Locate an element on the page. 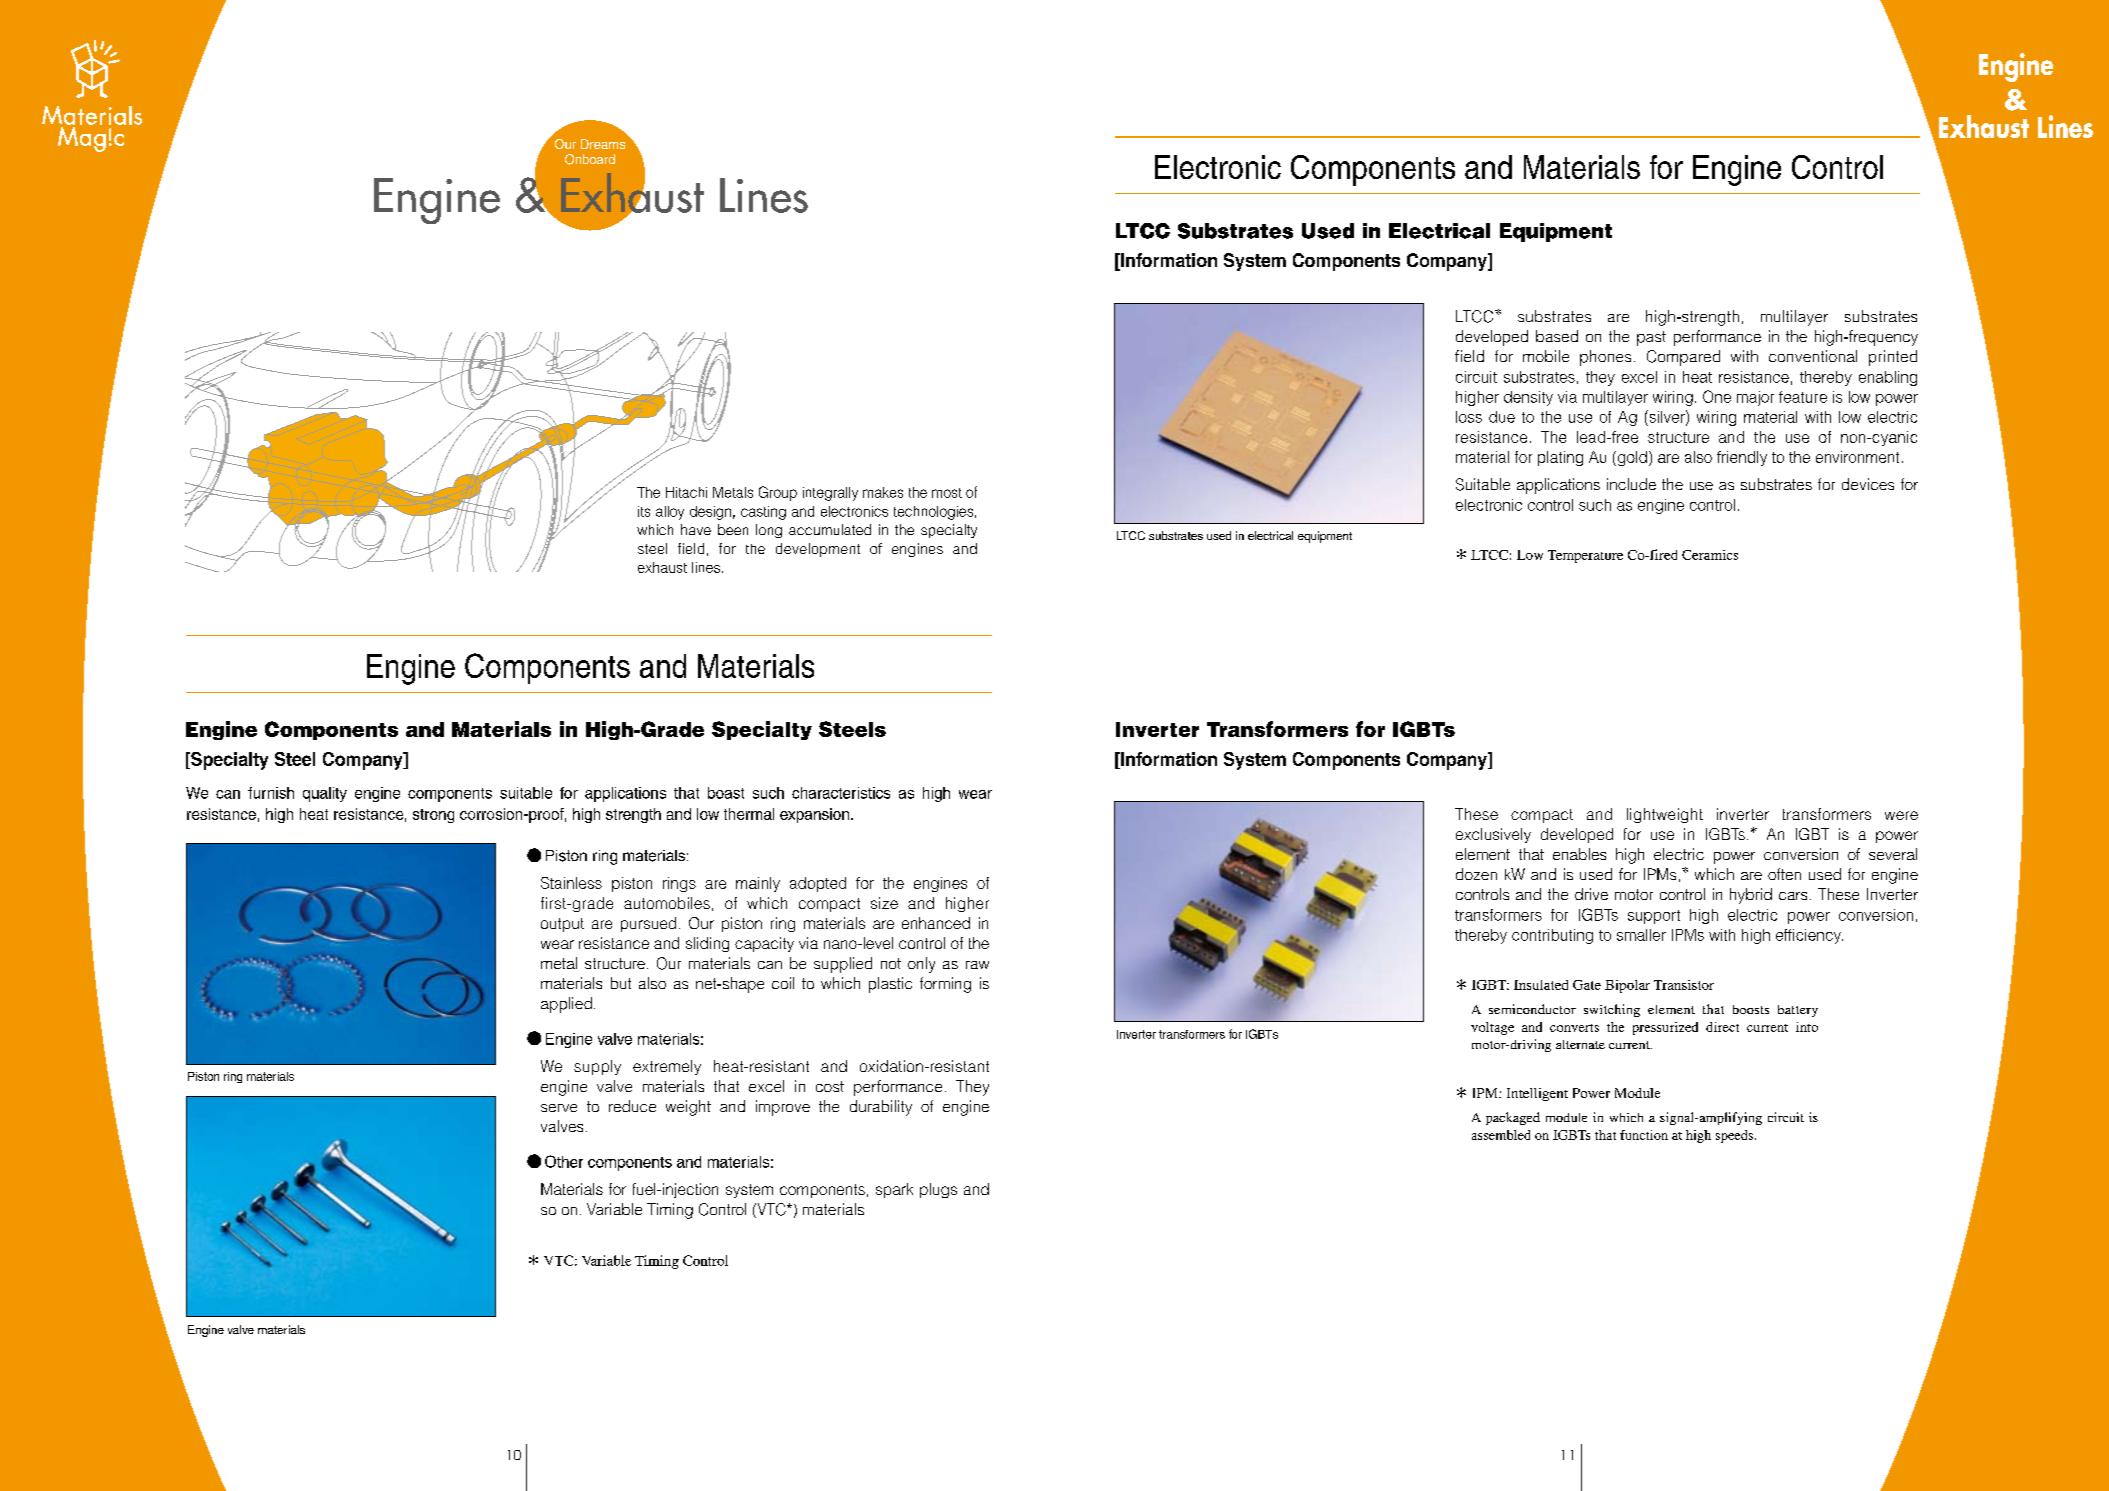  Dreams is located at coordinates (603, 144).
